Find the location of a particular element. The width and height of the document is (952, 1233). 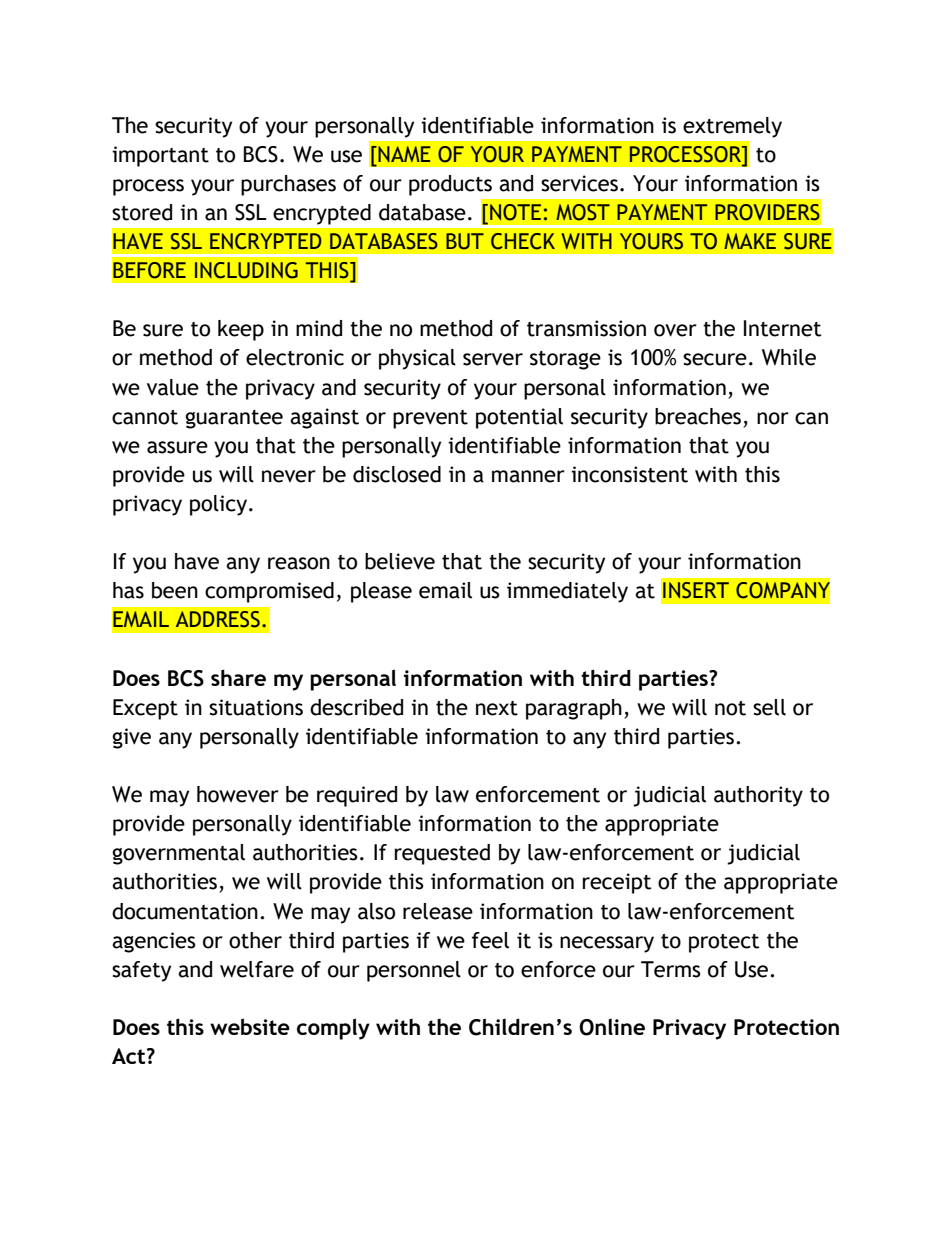

believe is located at coordinates (400, 561).
